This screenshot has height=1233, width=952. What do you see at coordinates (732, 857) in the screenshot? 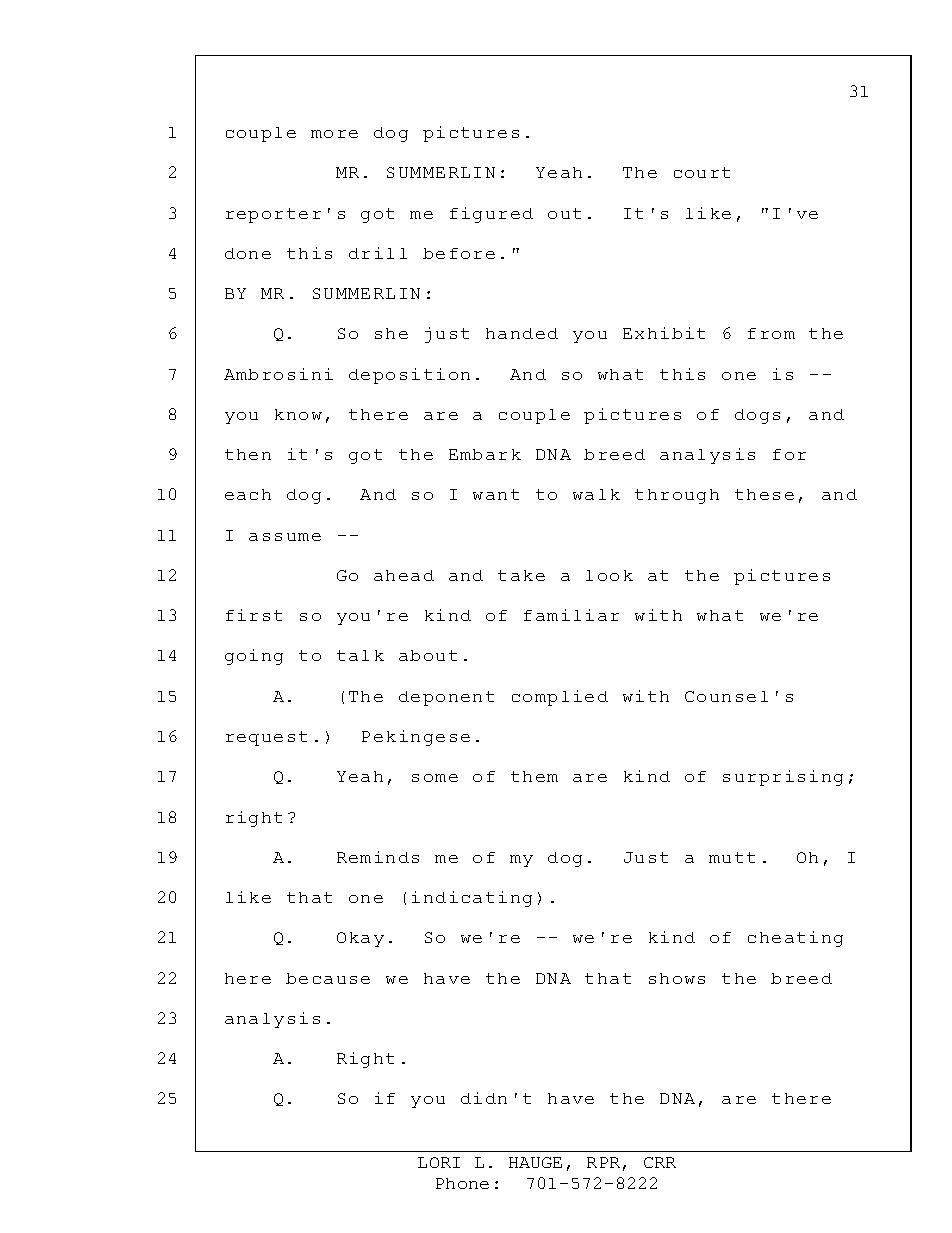
I see `mutt` at bounding box center [732, 857].
